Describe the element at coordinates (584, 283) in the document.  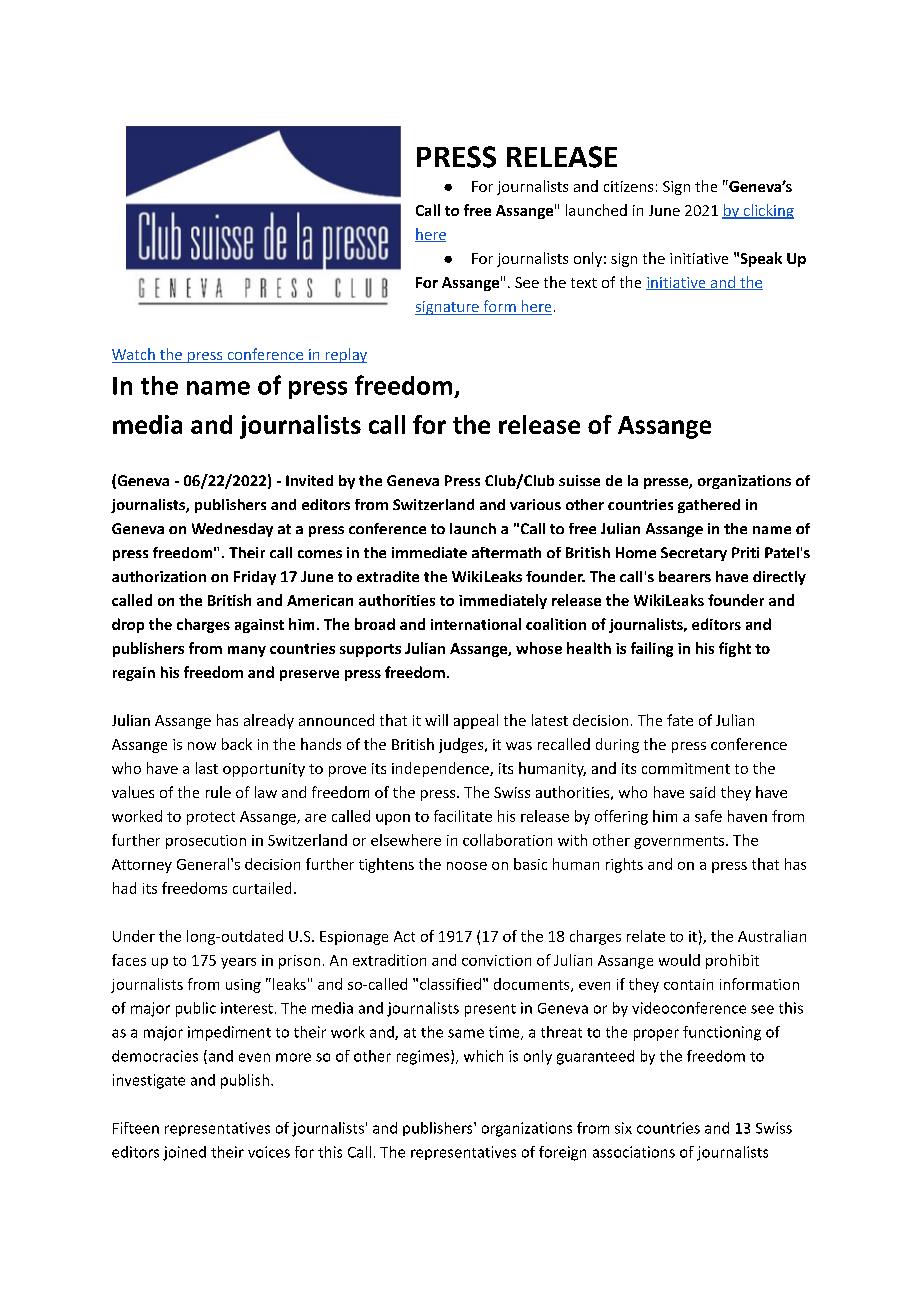
I see `text` at that location.
